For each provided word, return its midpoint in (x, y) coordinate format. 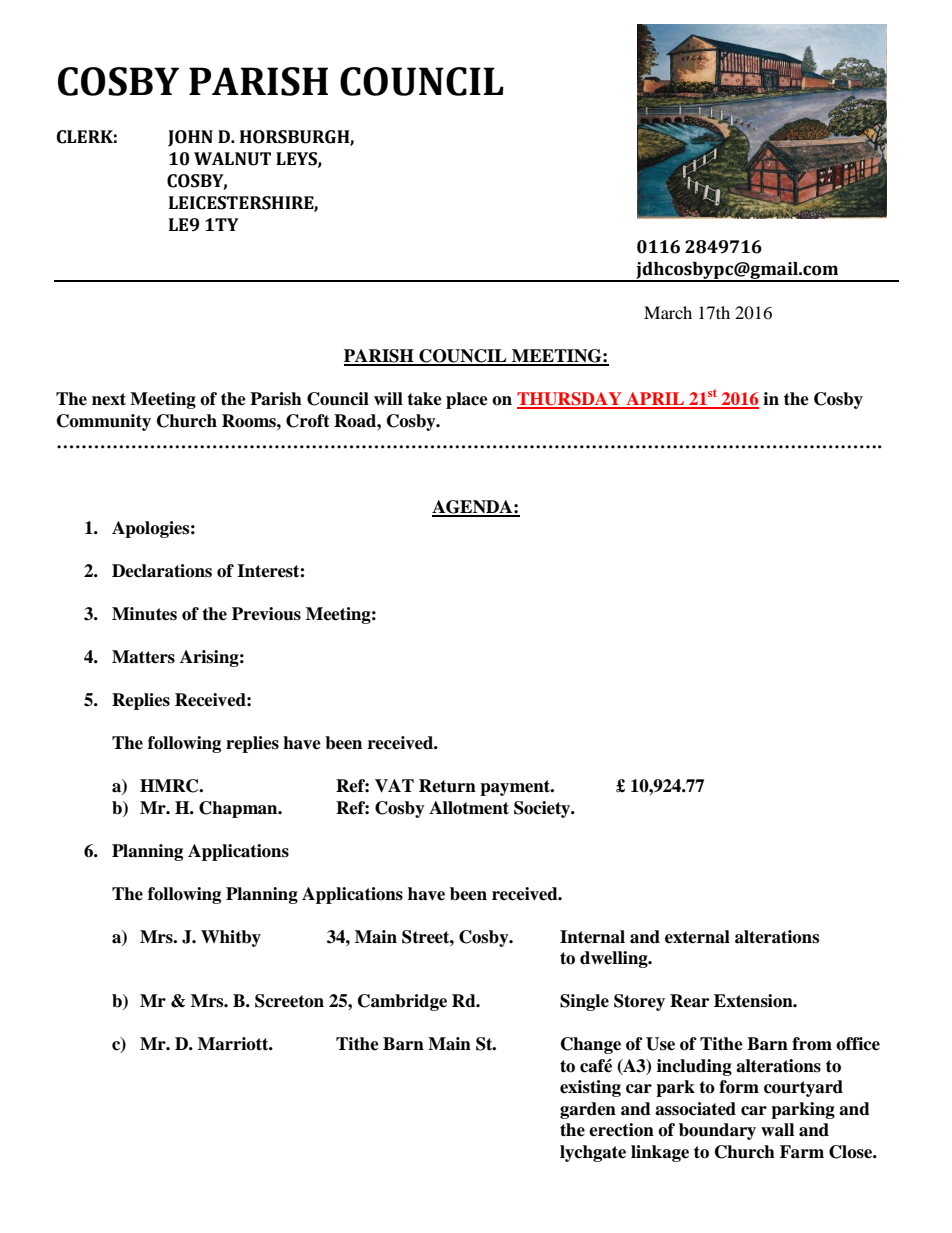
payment (516, 788)
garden (588, 1110)
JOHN (190, 138)
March (668, 312)
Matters (143, 657)
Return (447, 786)
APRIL (655, 400)
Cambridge (402, 1002)
